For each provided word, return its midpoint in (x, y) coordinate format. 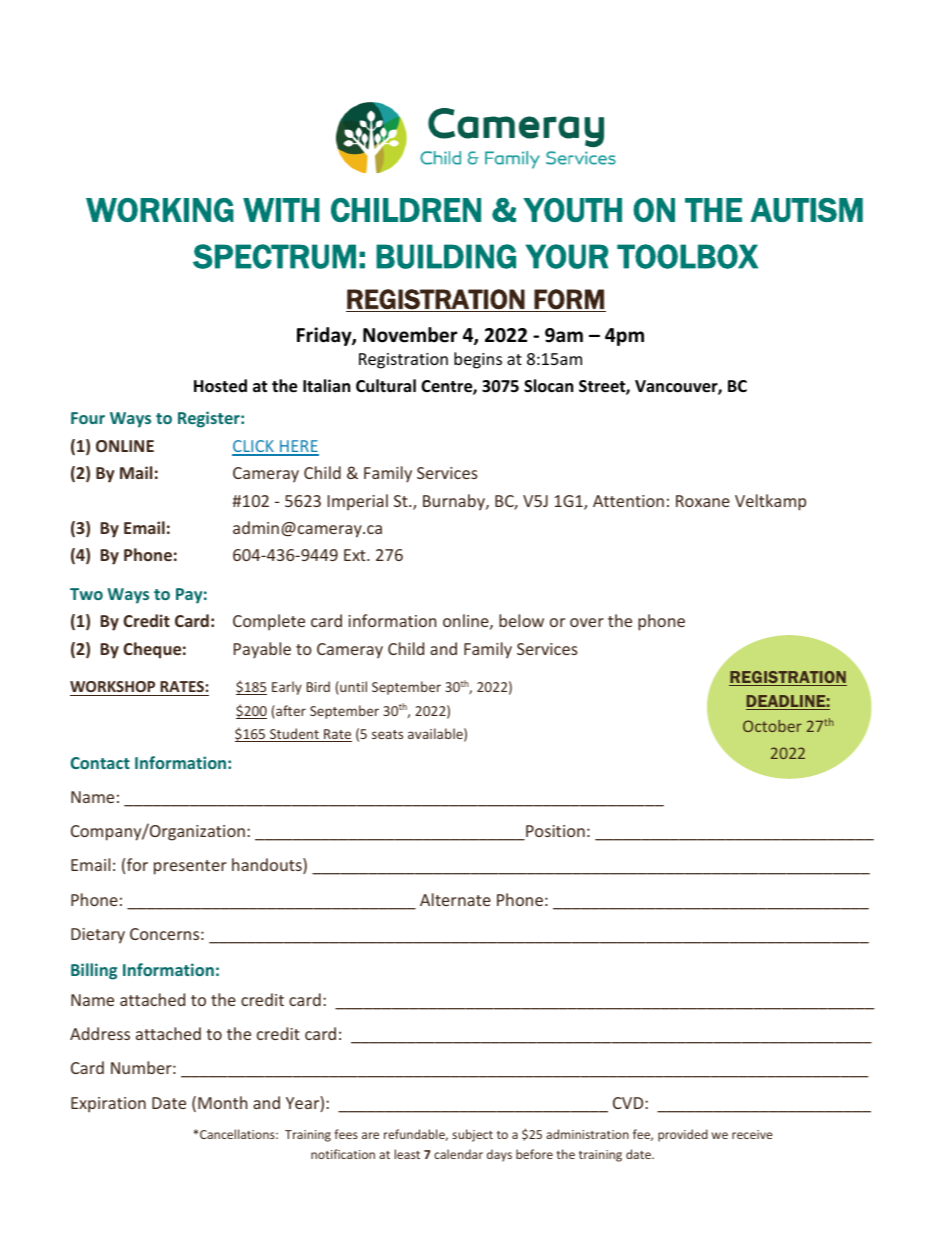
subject (472, 1135)
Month (222, 1102)
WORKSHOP (112, 686)
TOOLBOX (687, 256)
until (352, 688)
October (772, 726)
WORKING (160, 210)
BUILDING (446, 256)
